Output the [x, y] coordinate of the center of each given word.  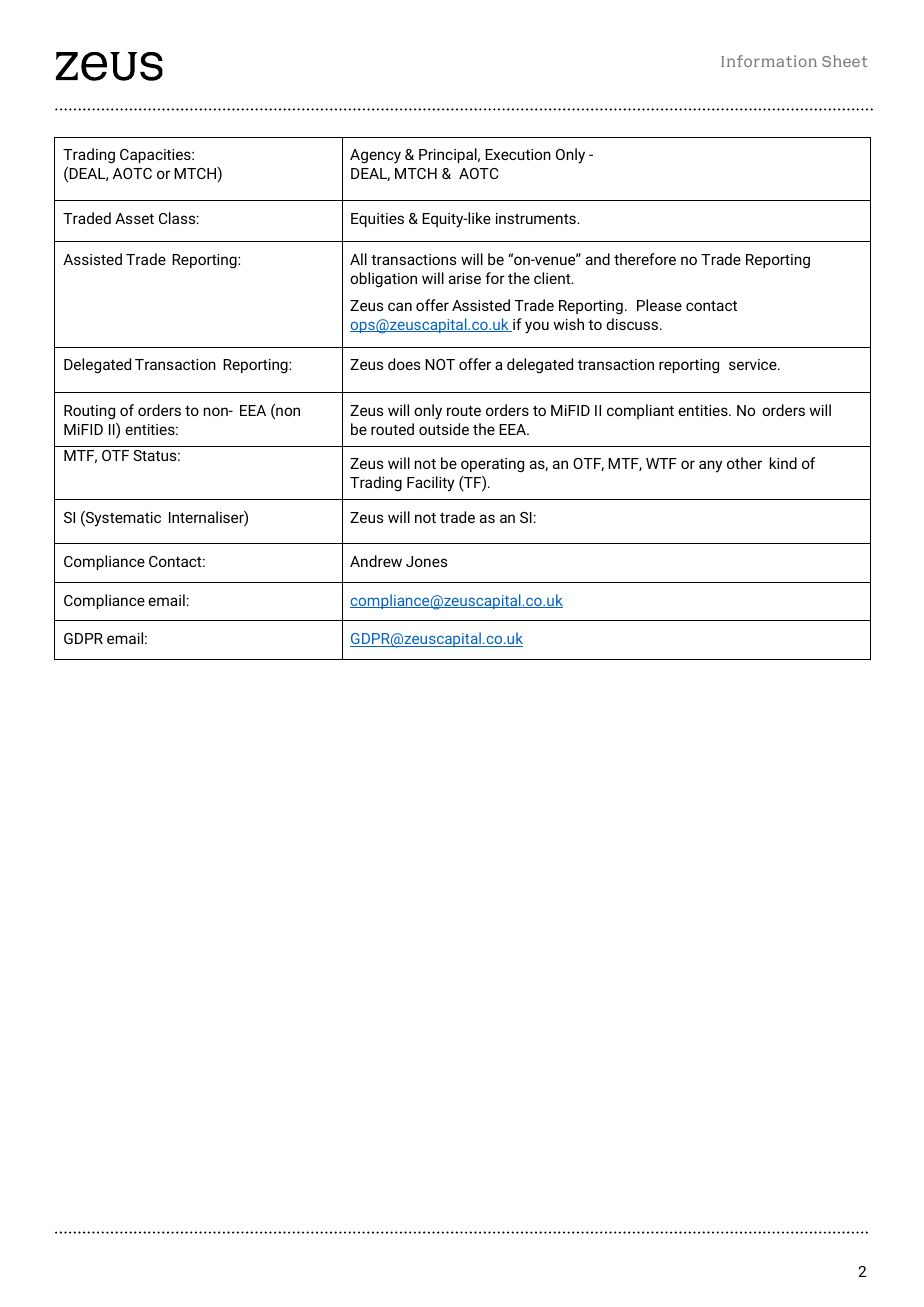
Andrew [376, 561]
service [754, 364]
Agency [375, 156]
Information [769, 61]
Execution [518, 154]
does [404, 364]
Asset [134, 218]
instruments [537, 218]
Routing [89, 412]
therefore [645, 259]
